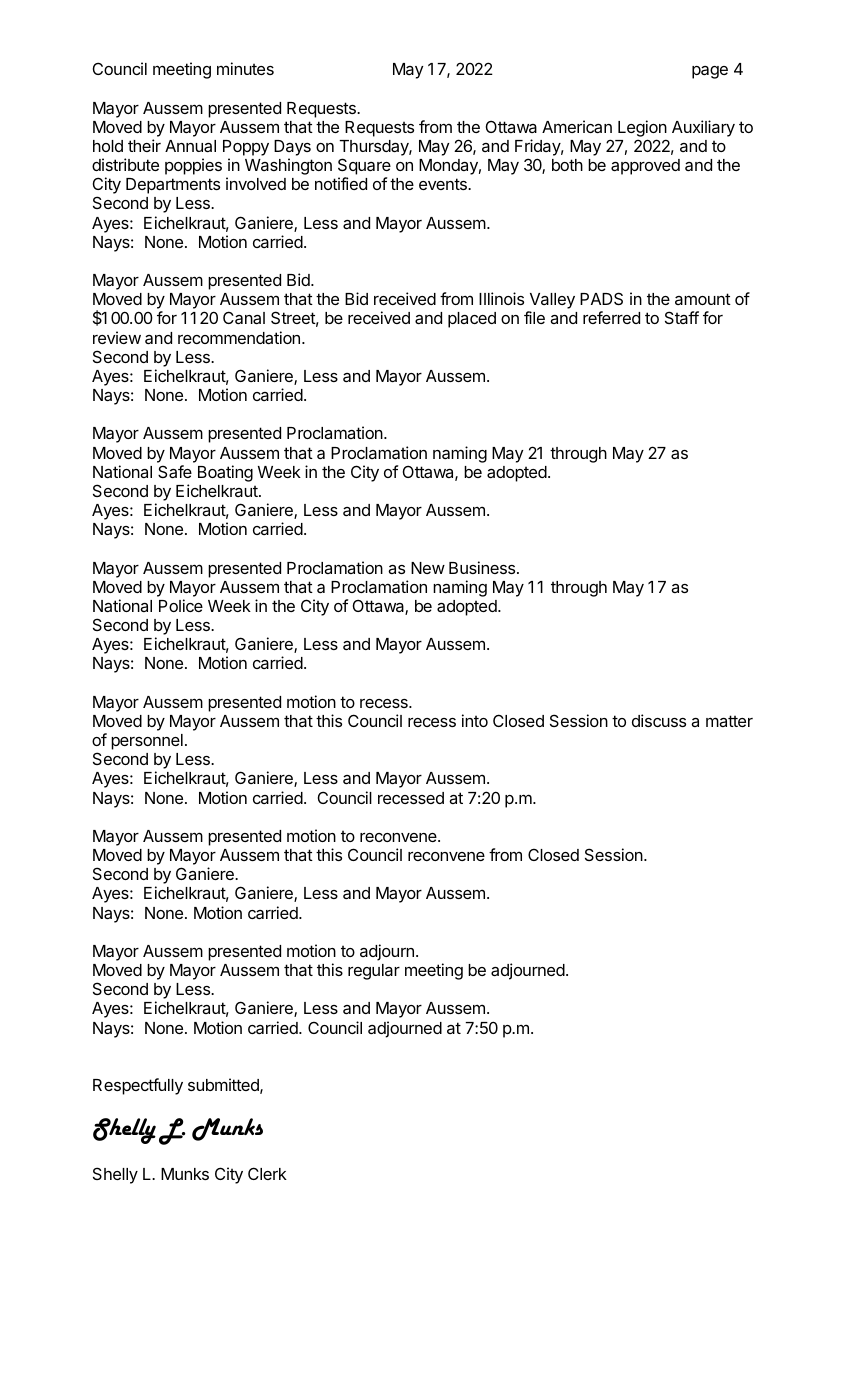 This image has width=849, height=1400. What do you see at coordinates (267, 1173) in the image?
I see `Clerk` at bounding box center [267, 1173].
